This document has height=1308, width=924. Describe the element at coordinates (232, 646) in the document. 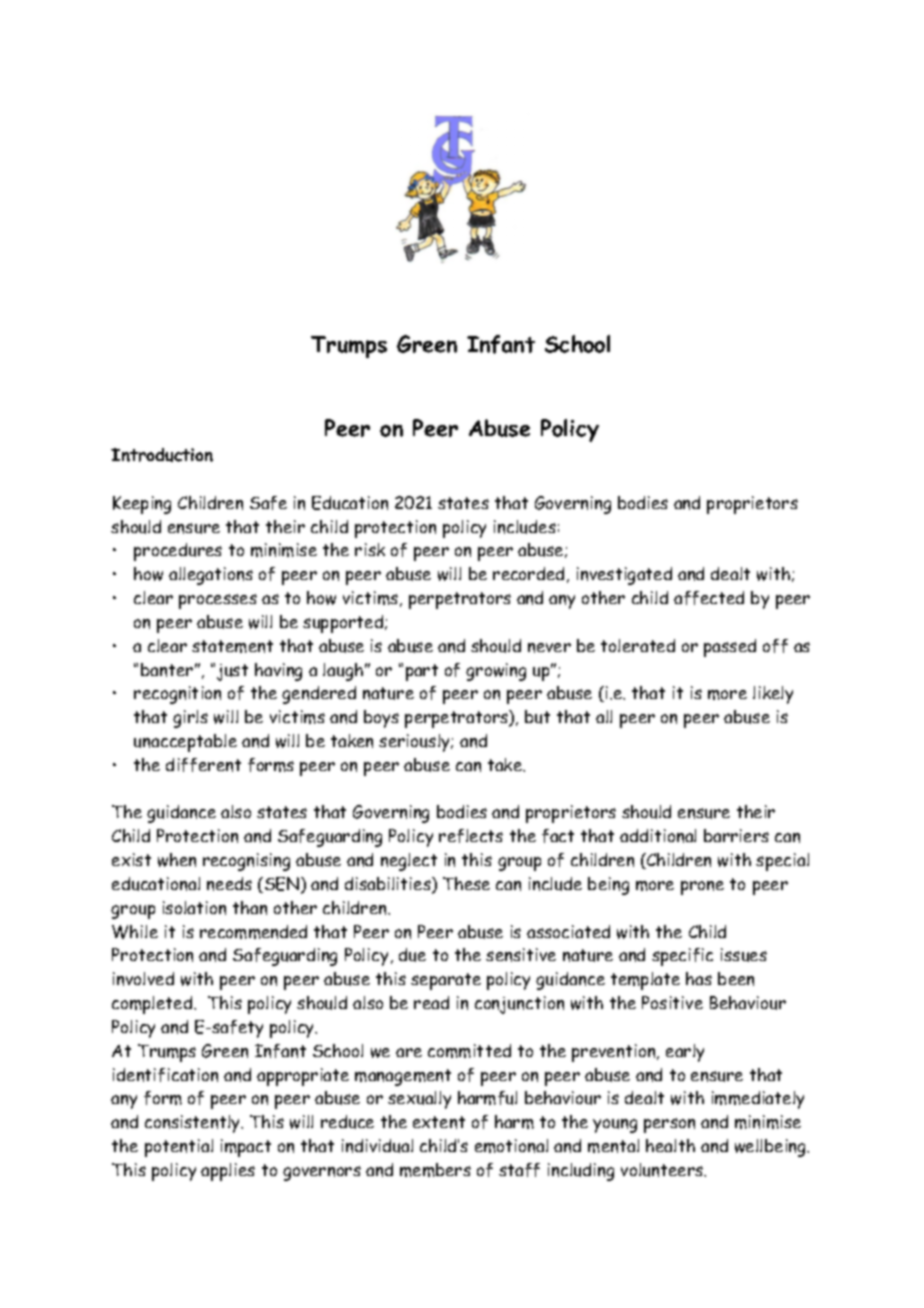

I see `statement` at that location.
